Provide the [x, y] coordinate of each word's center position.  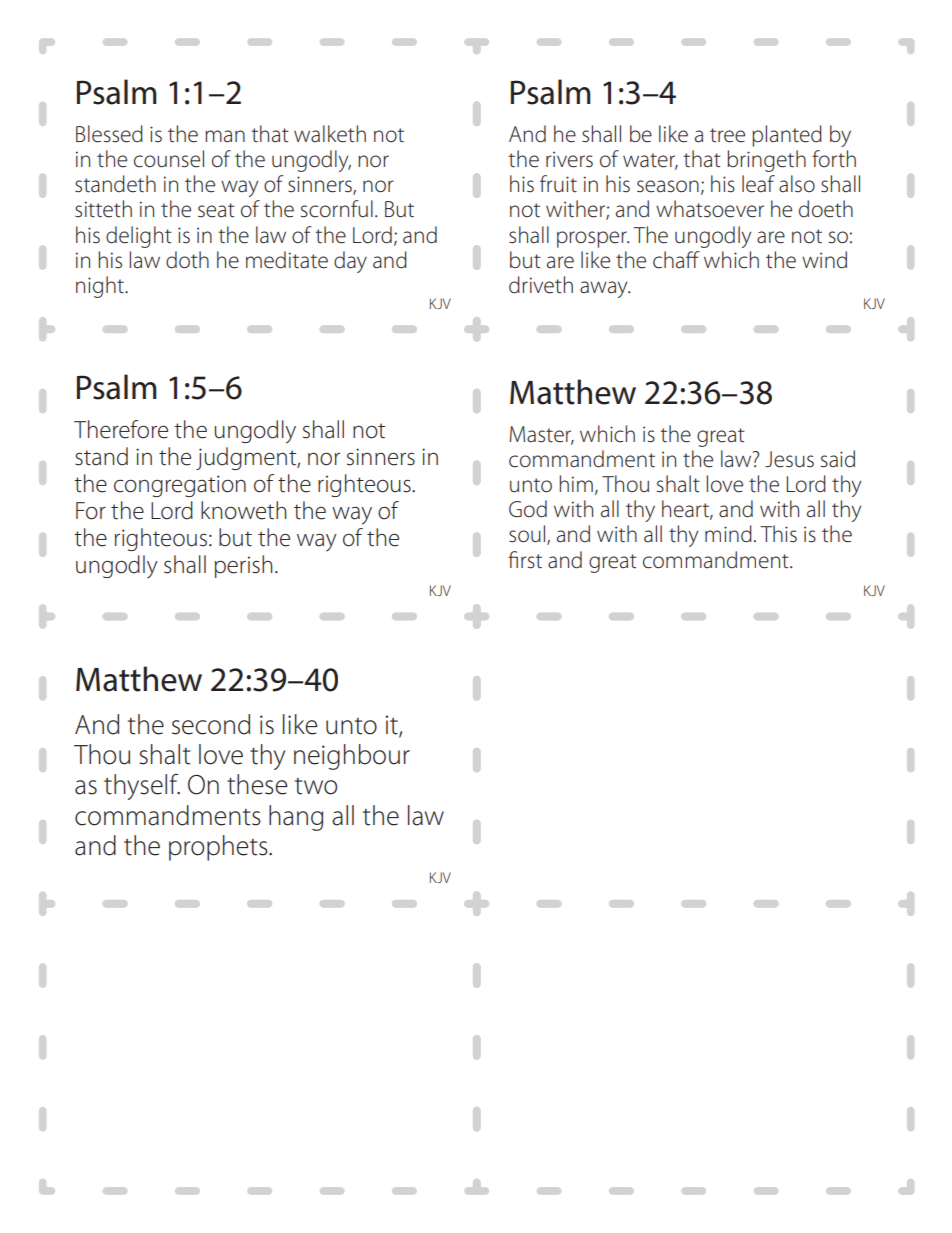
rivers [569, 159]
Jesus [789, 459]
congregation [180, 486]
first [525, 560]
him [576, 483]
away [605, 289]
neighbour [352, 757]
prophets [219, 848]
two [316, 786]
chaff [676, 260]
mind [728, 534]
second [211, 724]
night [101, 287]
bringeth [766, 161]
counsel [169, 159]
